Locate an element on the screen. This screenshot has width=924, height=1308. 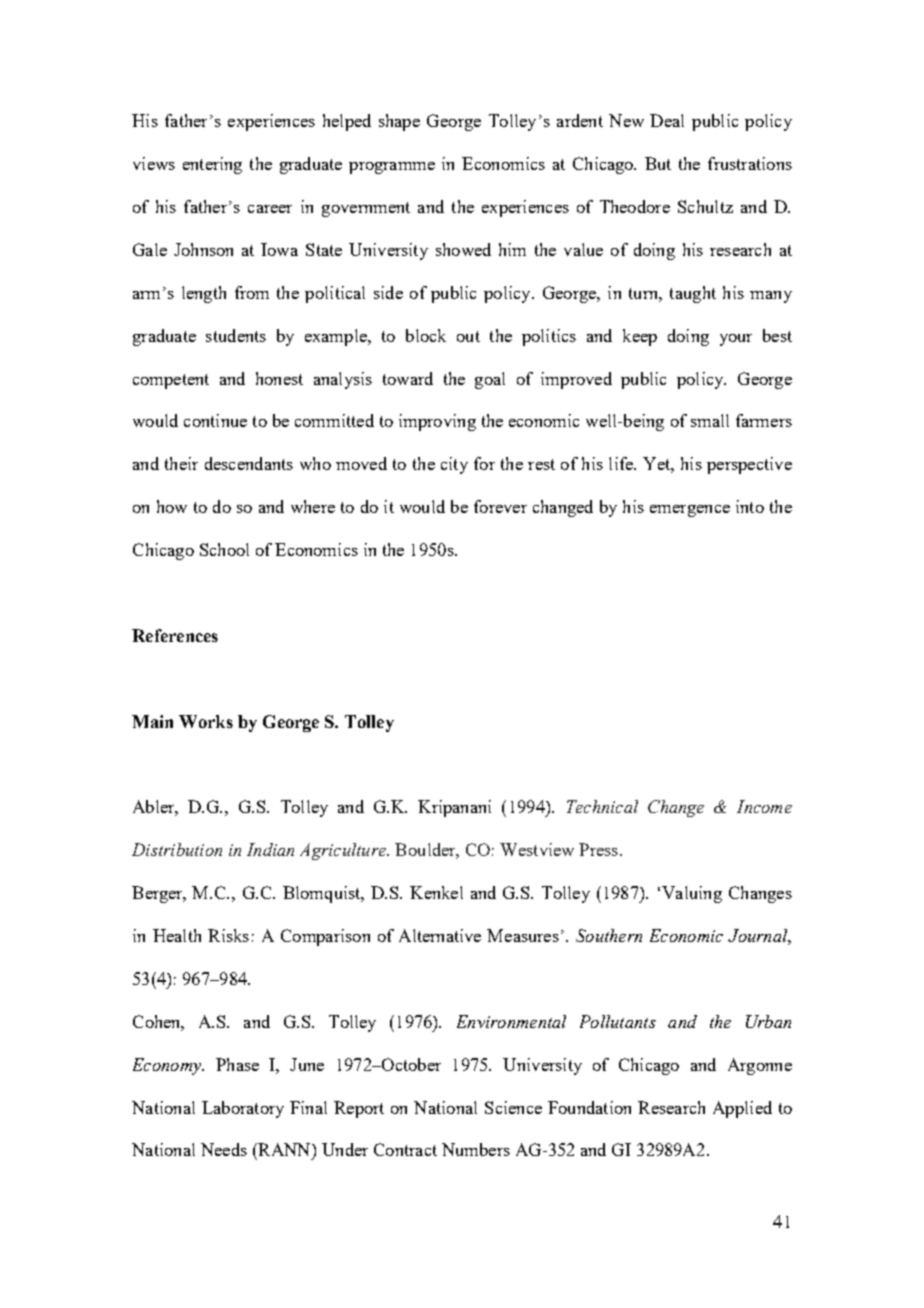
students is located at coordinates (236, 335).
